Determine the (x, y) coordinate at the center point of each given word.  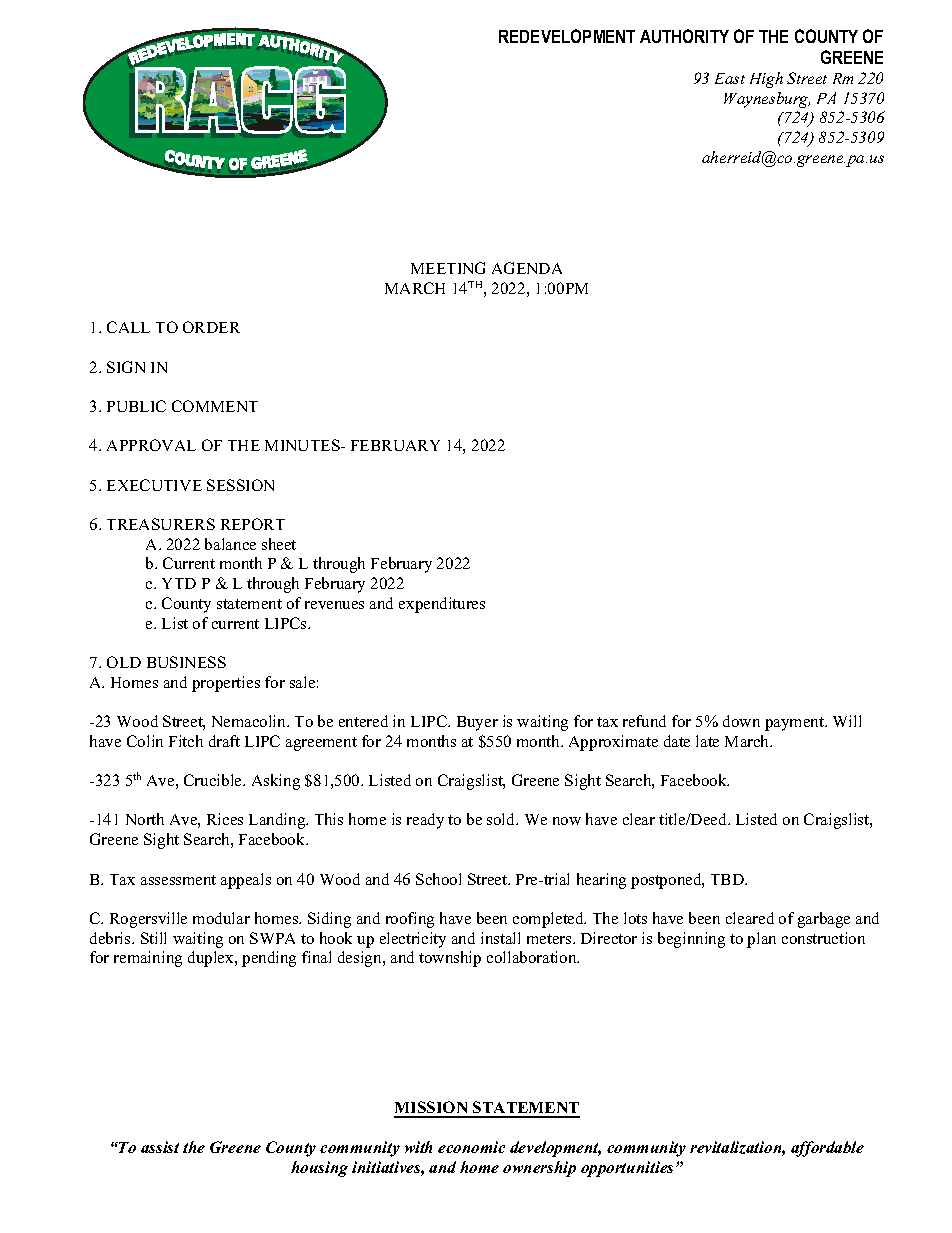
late (707, 741)
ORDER (211, 327)
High (766, 80)
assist (160, 1147)
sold (502, 819)
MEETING (448, 268)
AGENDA (527, 268)
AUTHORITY (684, 36)
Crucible (214, 780)
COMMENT (215, 406)
